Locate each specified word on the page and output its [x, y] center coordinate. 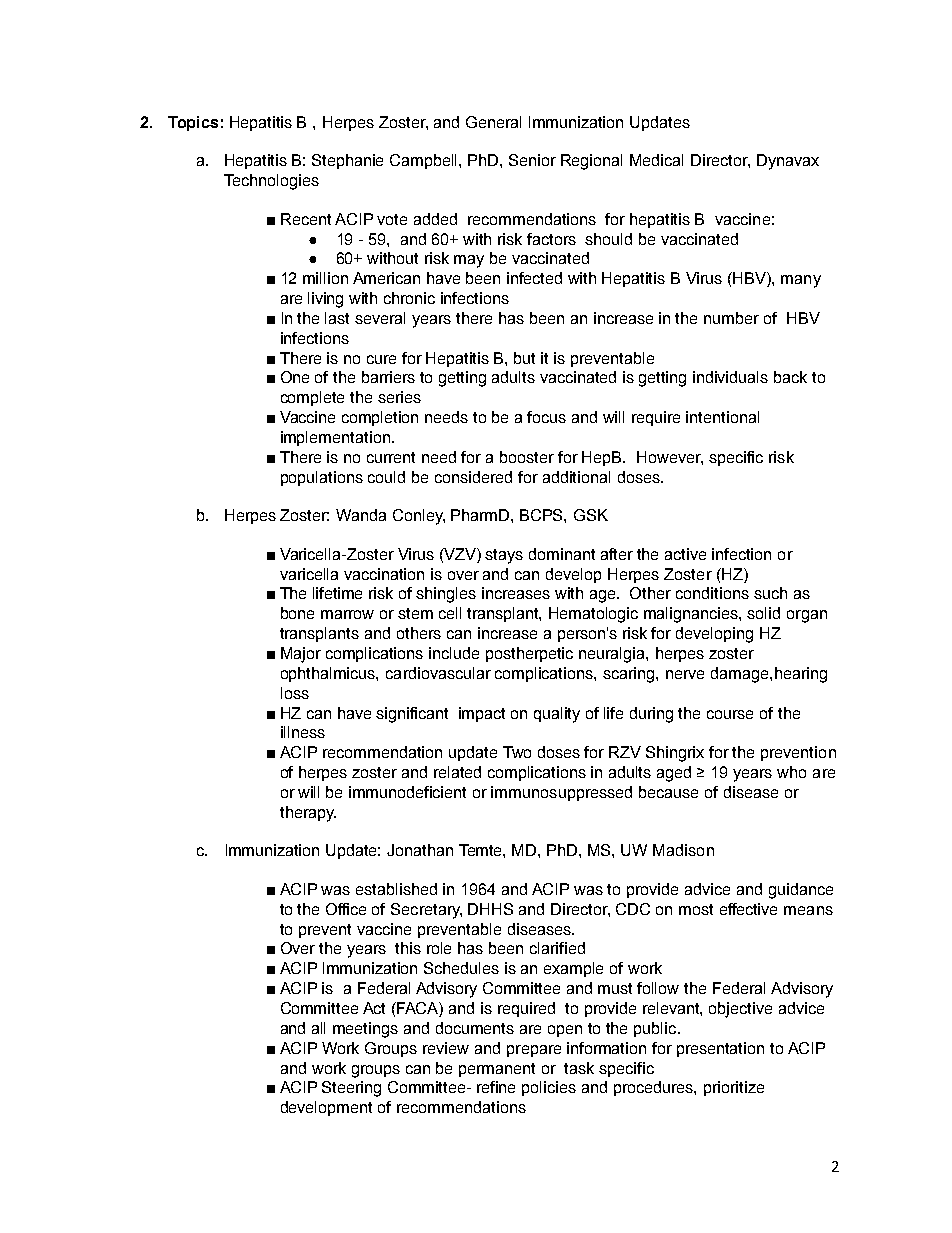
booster [527, 457]
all [318, 1028]
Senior [532, 160]
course [730, 714]
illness [303, 732]
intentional [722, 417]
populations [322, 478]
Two [517, 752]
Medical [656, 160]
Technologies [271, 182]
